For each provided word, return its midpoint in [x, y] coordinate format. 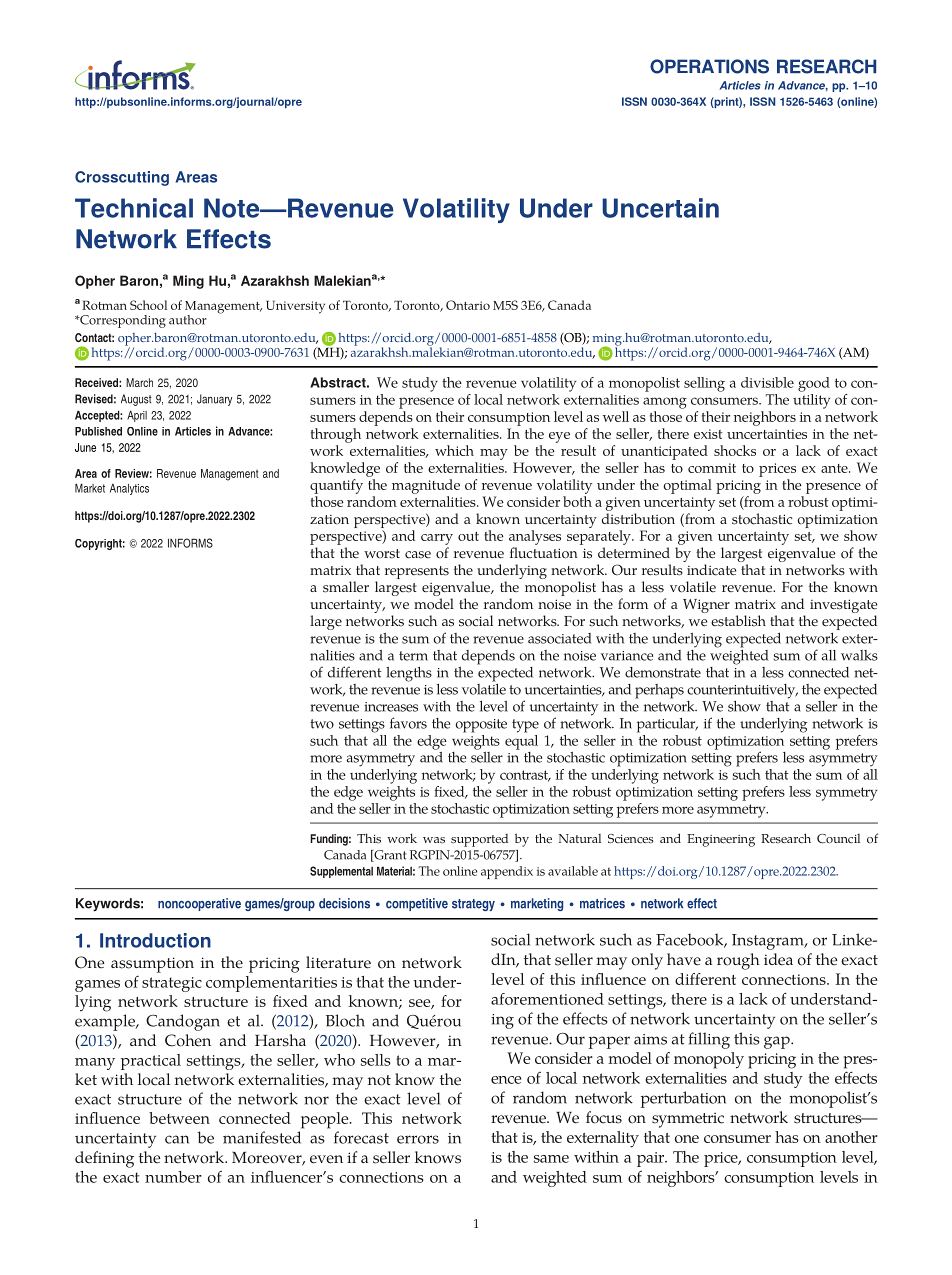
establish [738, 621]
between [179, 1118]
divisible [767, 382]
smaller [346, 587]
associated [559, 638]
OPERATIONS [709, 66]
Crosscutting [122, 178]
